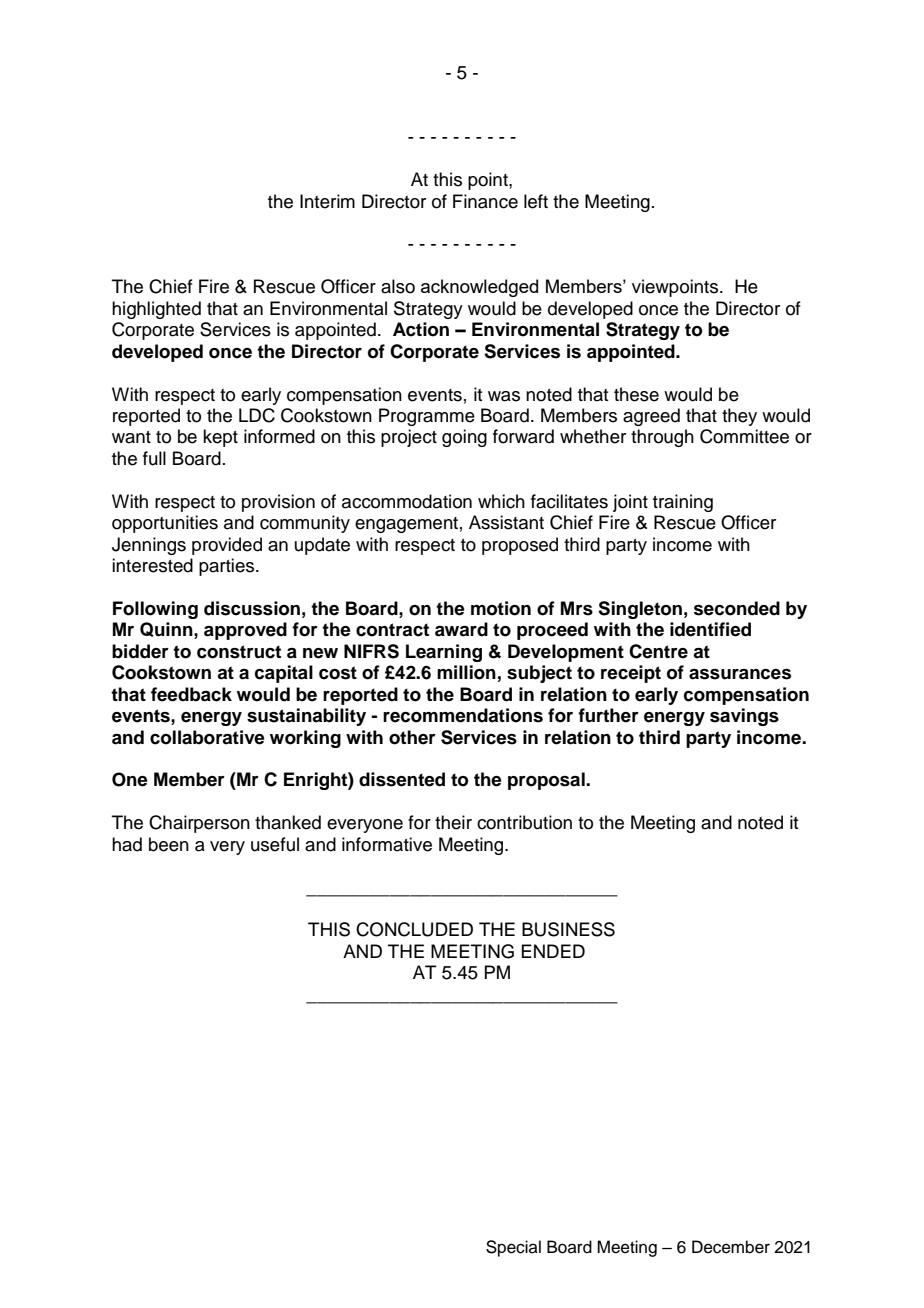 This screenshot has width=924, height=1308. What do you see at coordinates (407, 501) in the screenshot?
I see `accommodation` at bounding box center [407, 501].
